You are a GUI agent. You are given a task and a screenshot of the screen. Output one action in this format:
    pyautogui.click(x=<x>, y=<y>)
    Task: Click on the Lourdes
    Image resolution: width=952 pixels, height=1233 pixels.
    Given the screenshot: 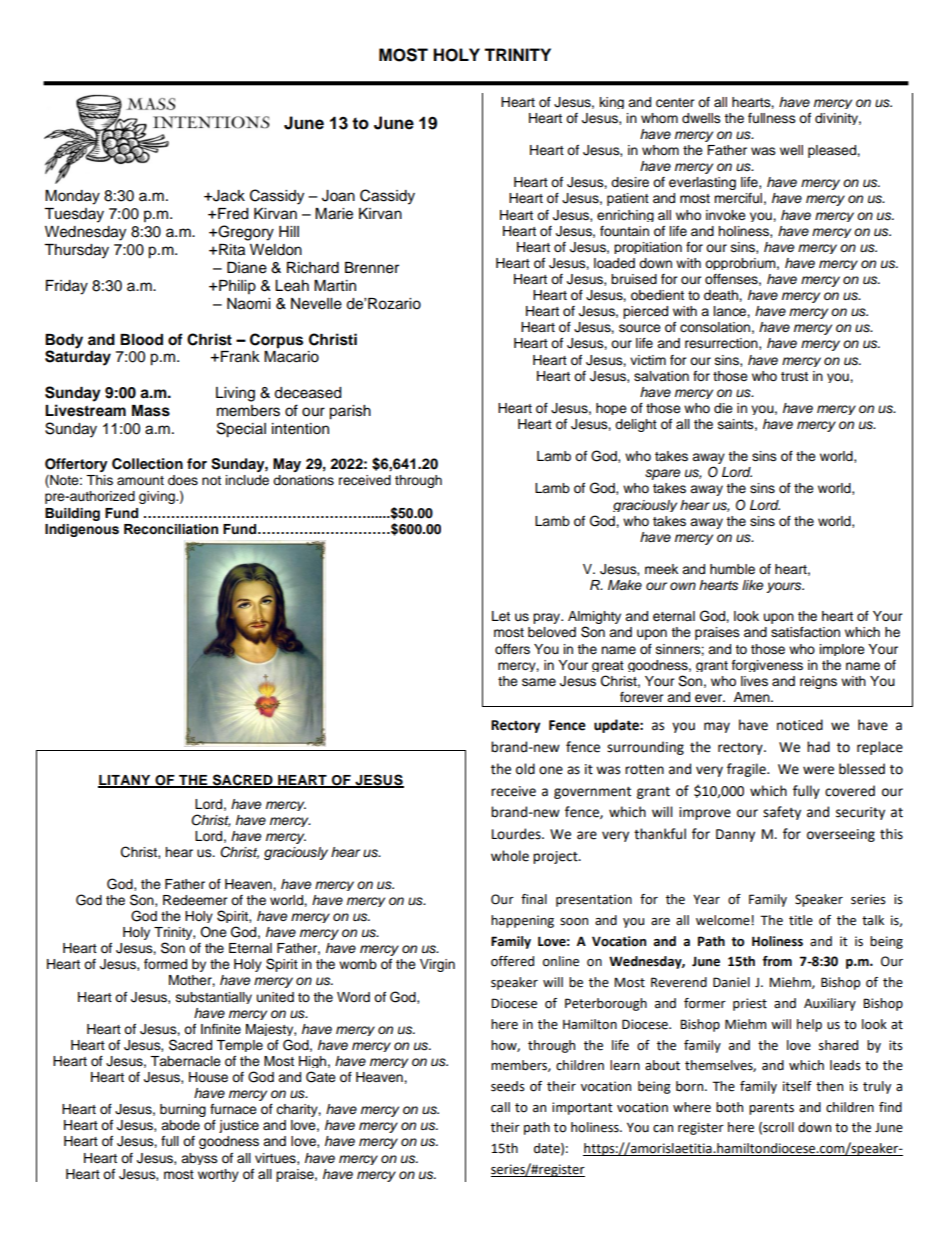 What is the action you would take?
    pyautogui.click(x=517, y=834)
